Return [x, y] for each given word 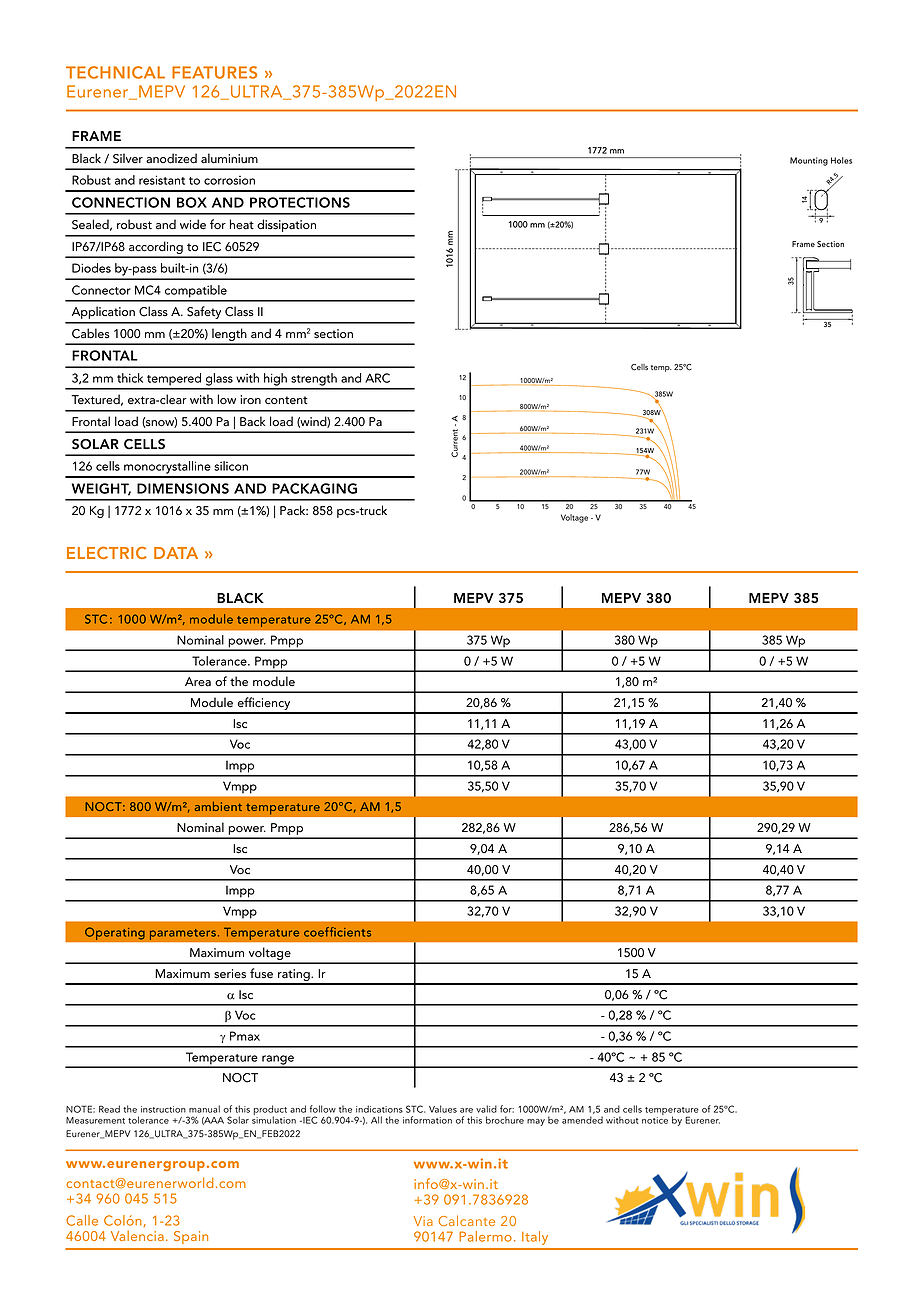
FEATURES [214, 72]
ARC [377, 378]
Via [423, 1221]
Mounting [809, 161]
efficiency [264, 705]
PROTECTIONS [300, 202]
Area [198, 682]
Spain [191, 1237]
